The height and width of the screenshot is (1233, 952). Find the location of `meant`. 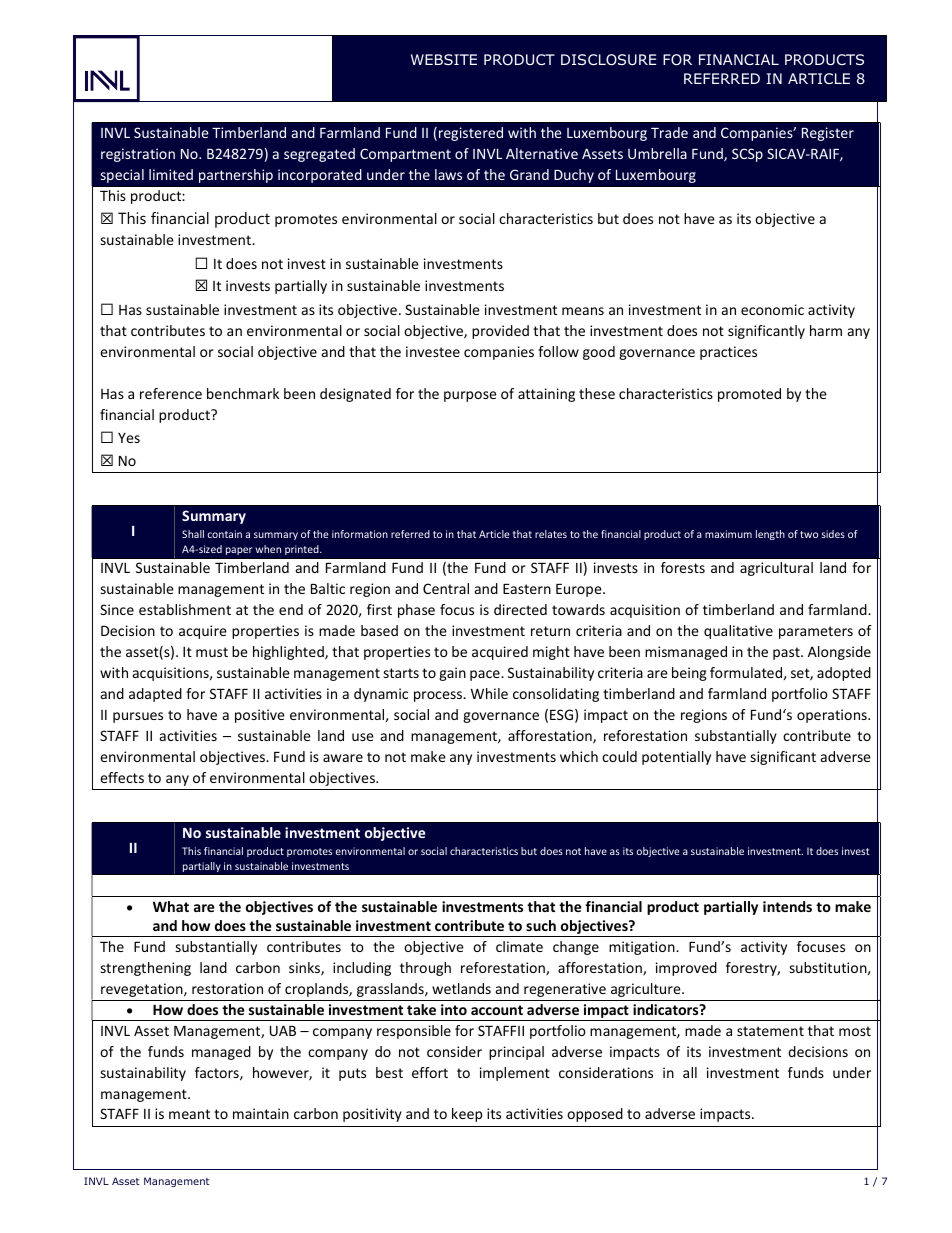

meant is located at coordinates (189, 1114).
